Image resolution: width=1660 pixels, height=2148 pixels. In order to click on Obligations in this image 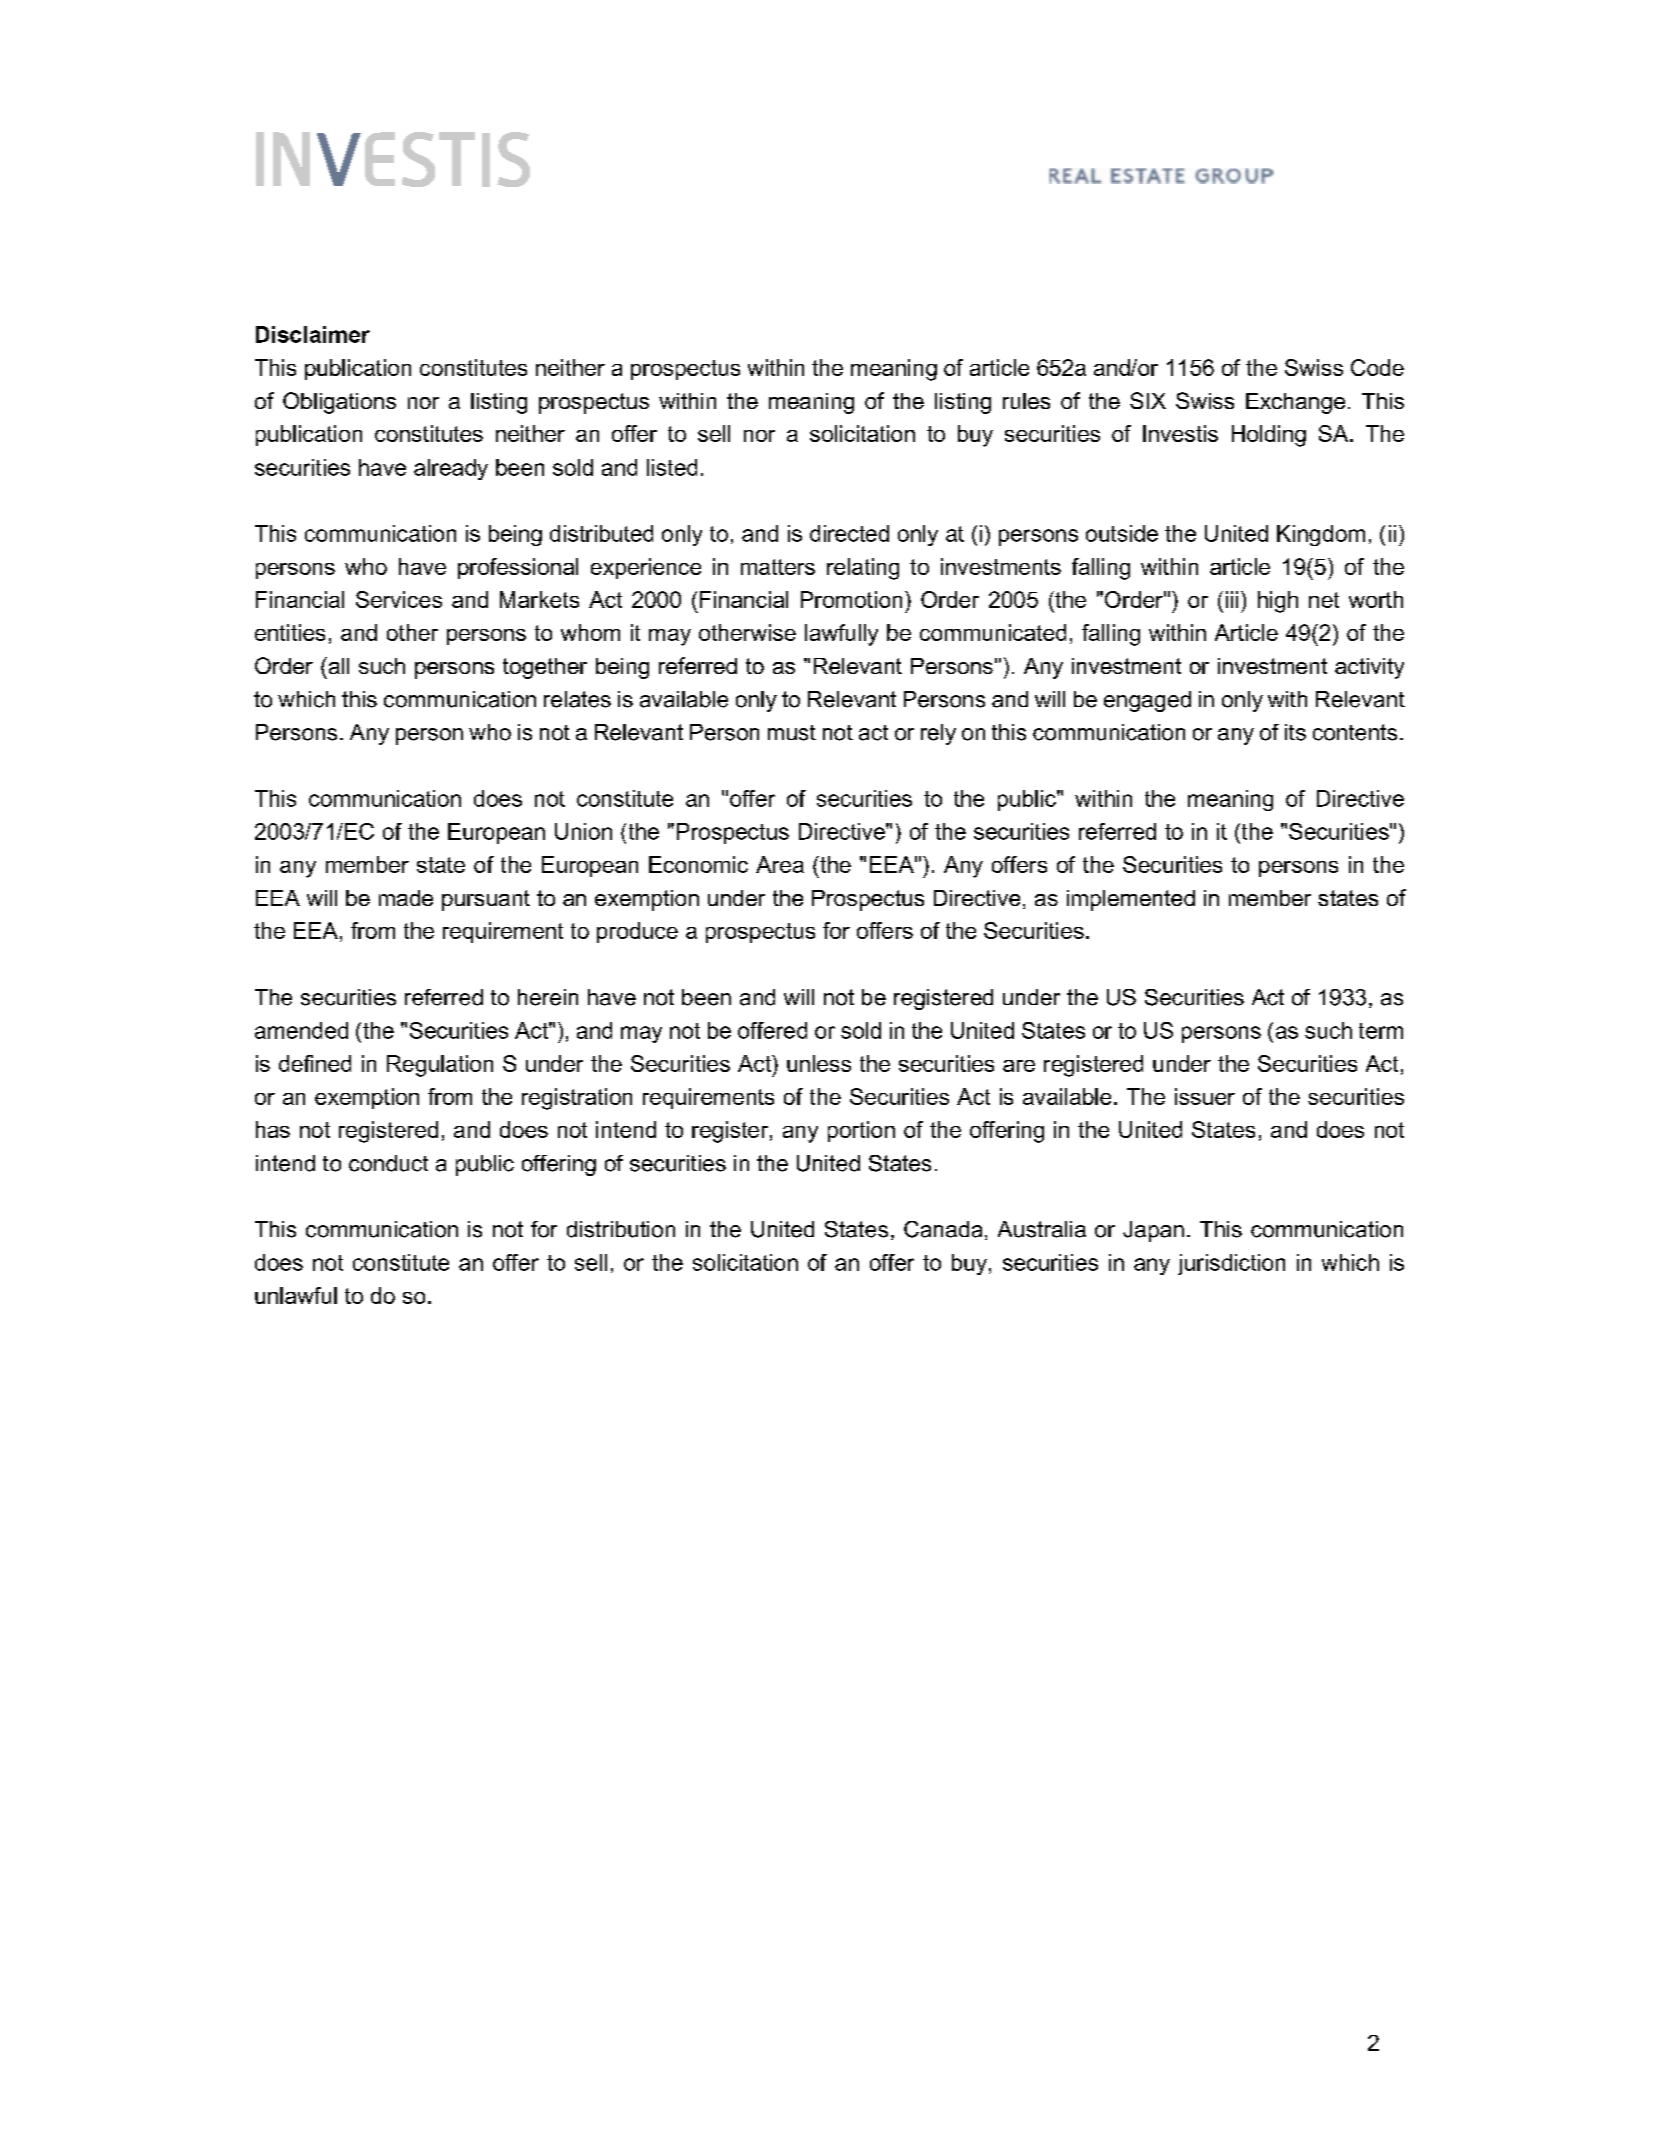, I will do `click(339, 403)`.
